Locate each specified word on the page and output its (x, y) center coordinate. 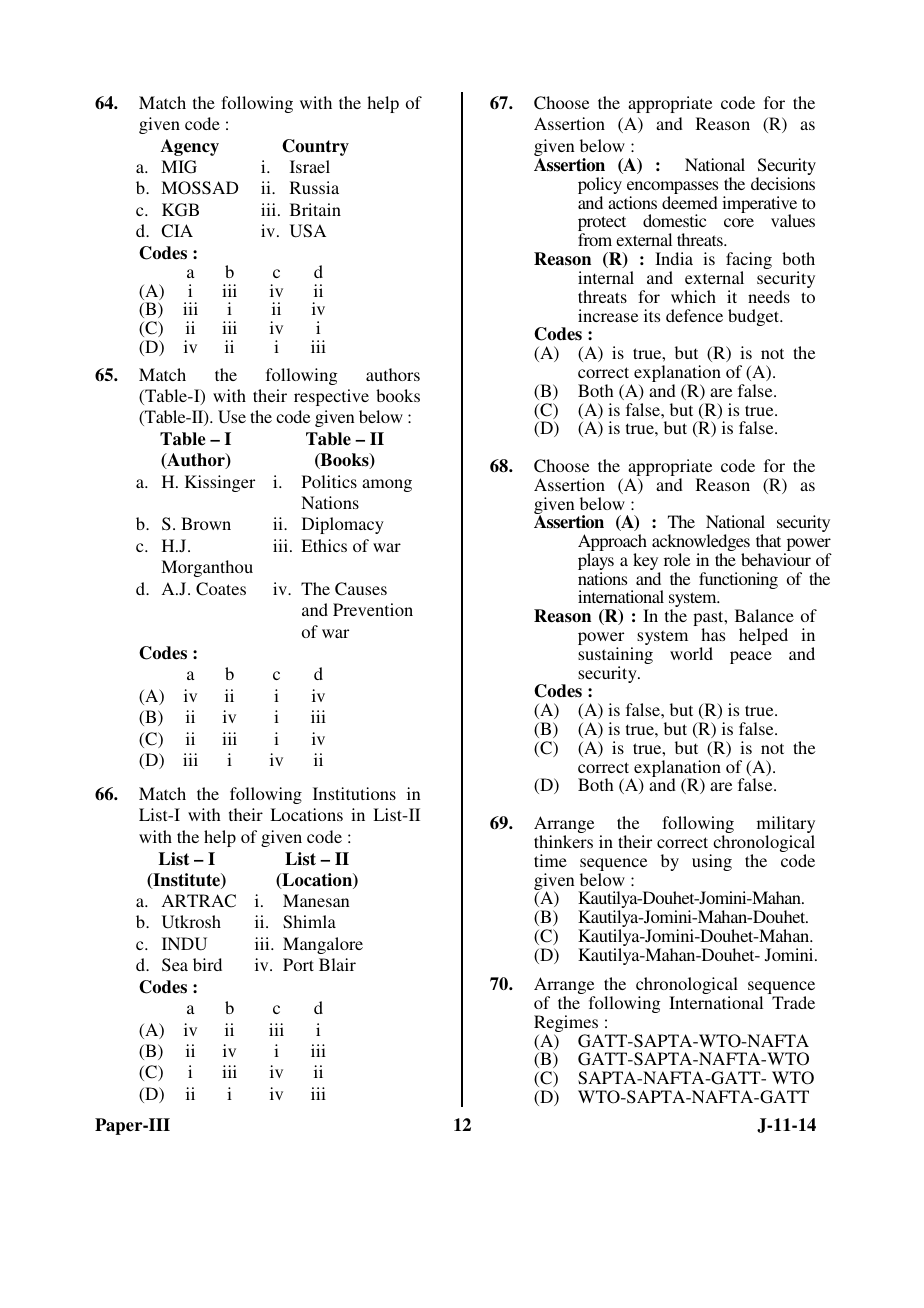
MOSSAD (200, 188)
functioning (738, 580)
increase (608, 315)
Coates (221, 589)
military (786, 826)
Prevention (373, 609)
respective (331, 397)
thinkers (563, 841)
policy (600, 187)
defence (694, 315)
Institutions (354, 793)
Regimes (566, 1025)
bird (207, 964)
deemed (690, 202)
